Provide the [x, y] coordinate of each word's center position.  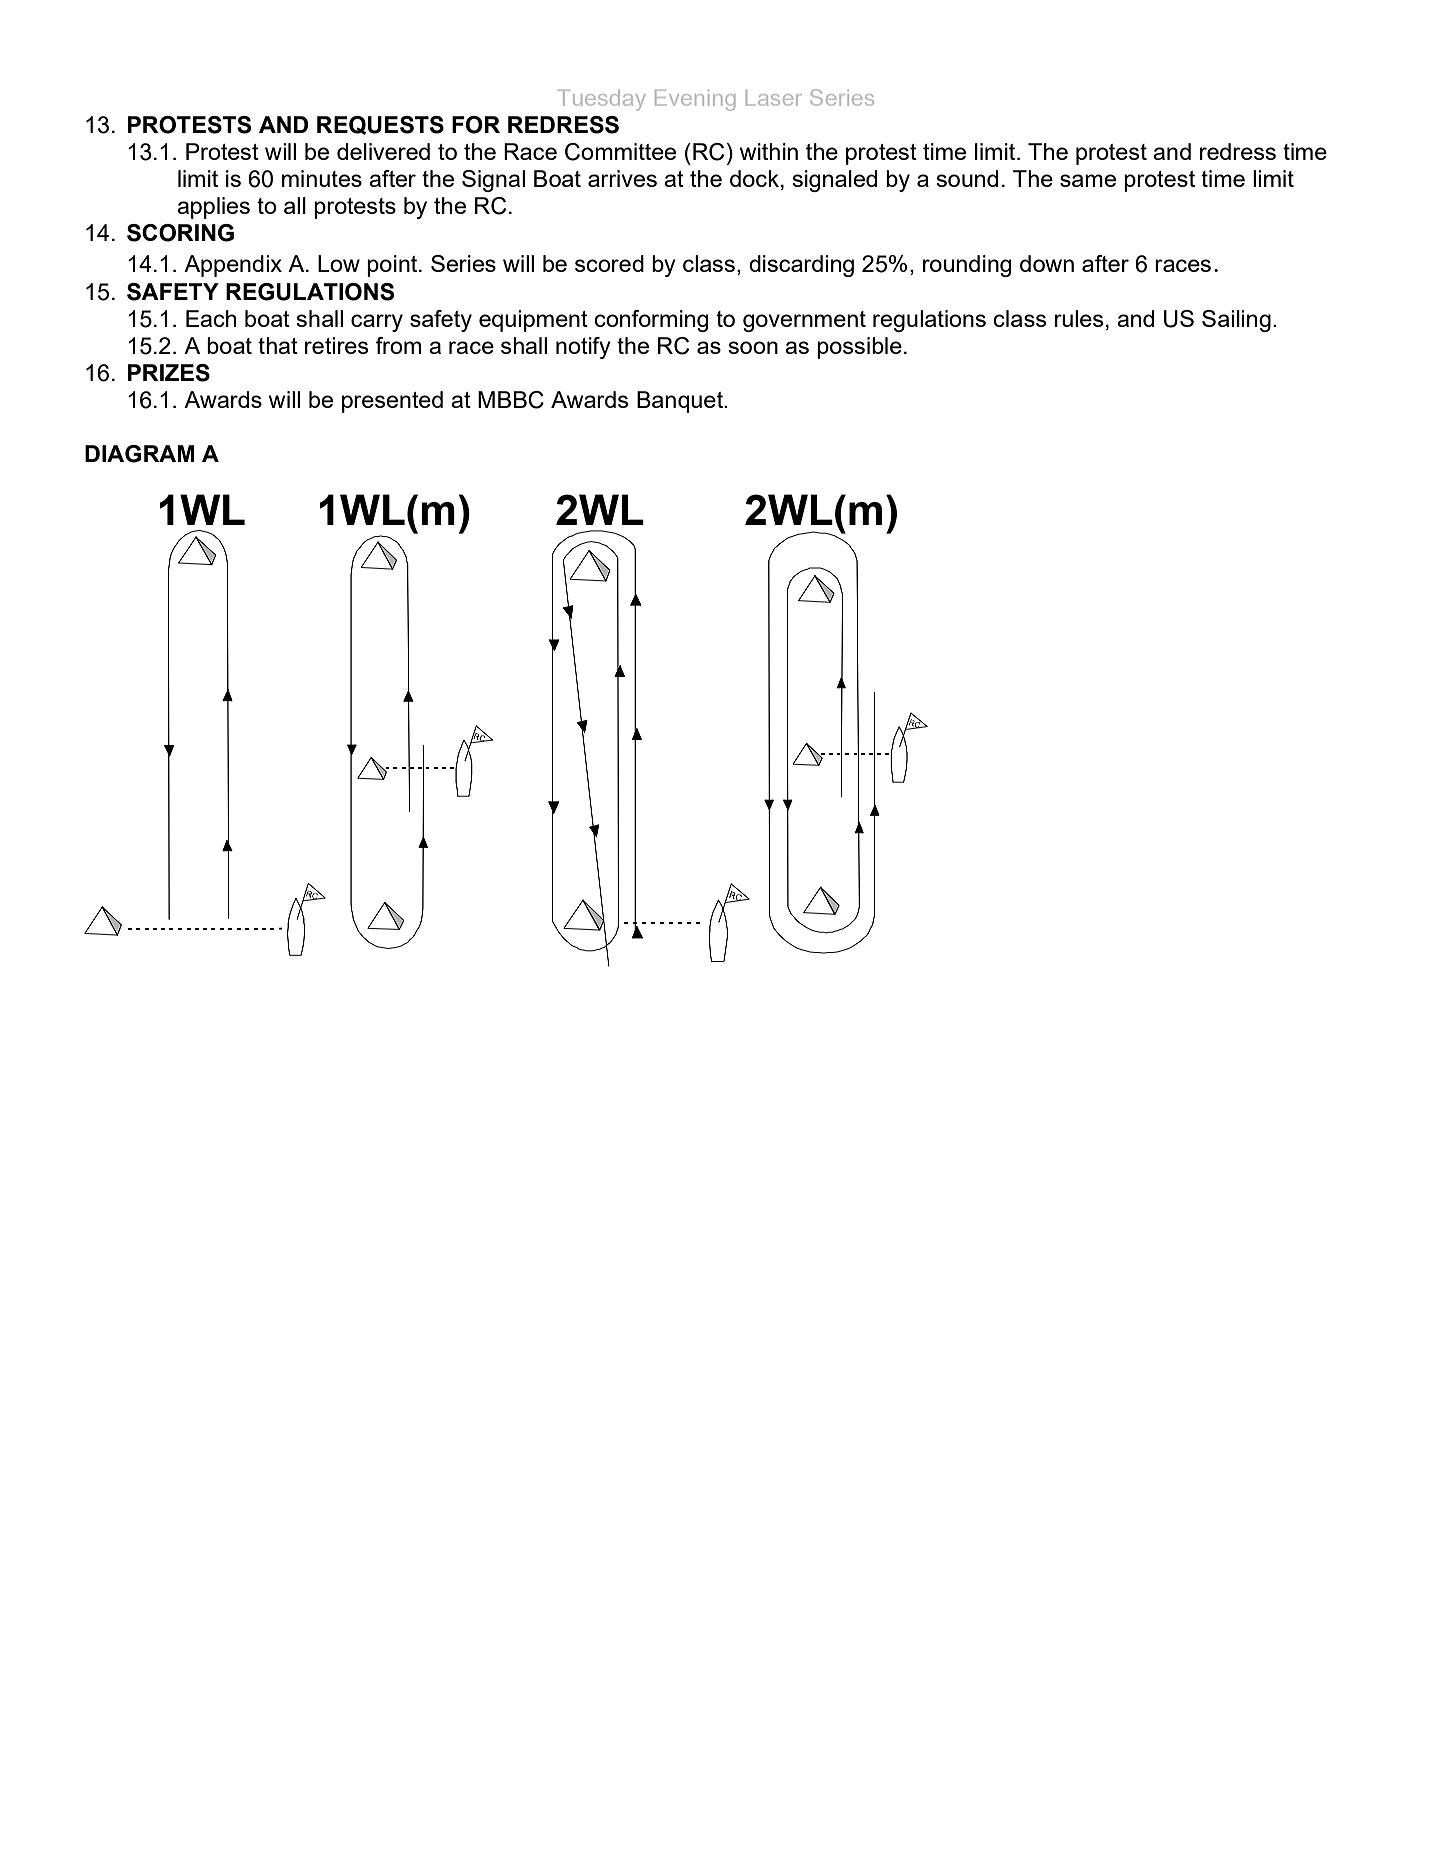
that [278, 345]
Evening [695, 100]
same [1088, 180]
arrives [622, 178]
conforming [651, 321]
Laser [774, 98]
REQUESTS [380, 125]
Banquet [681, 402]
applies [213, 208]
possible [859, 348]
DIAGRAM [140, 454]
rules [1079, 318]
